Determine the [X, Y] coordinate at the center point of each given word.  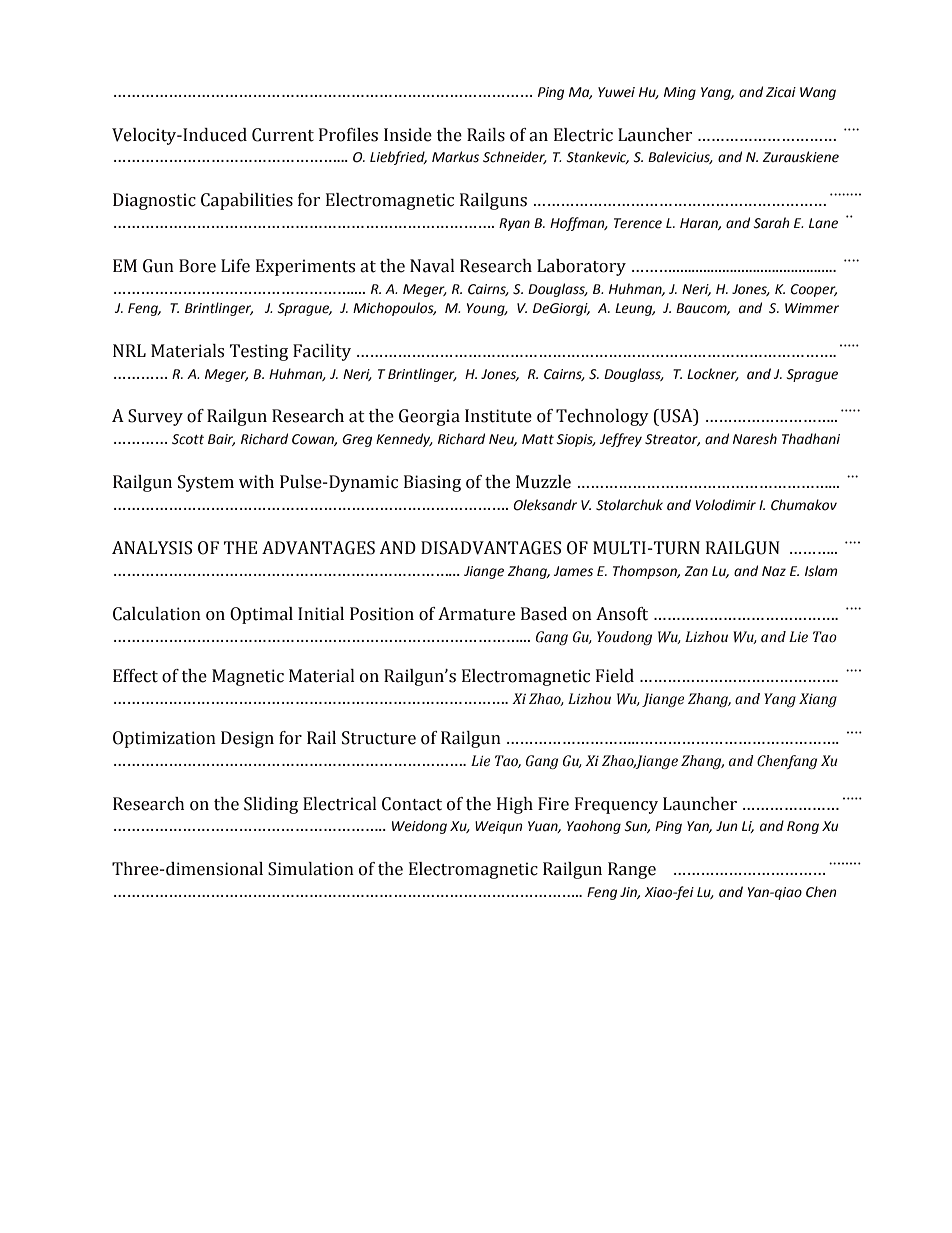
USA [676, 417]
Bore [197, 266]
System [206, 483]
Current [283, 135]
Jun [727, 826]
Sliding [271, 805]
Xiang [818, 700]
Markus [455, 157]
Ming [680, 93]
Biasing [432, 483]
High [515, 805]
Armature [476, 614]
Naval [432, 266]
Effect [135, 676]
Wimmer [812, 308]
